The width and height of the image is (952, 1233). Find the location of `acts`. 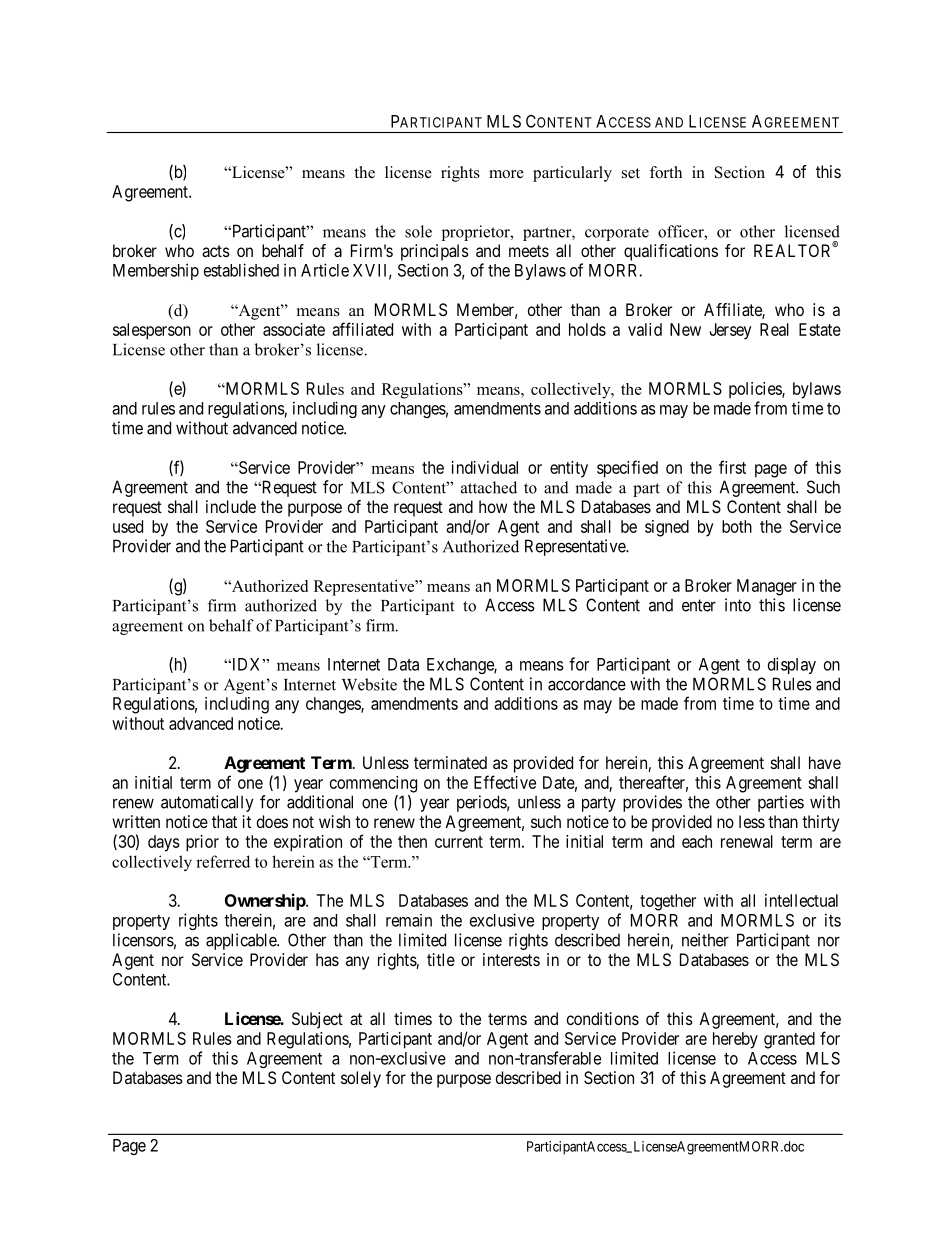

acts is located at coordinates (216, 251).
